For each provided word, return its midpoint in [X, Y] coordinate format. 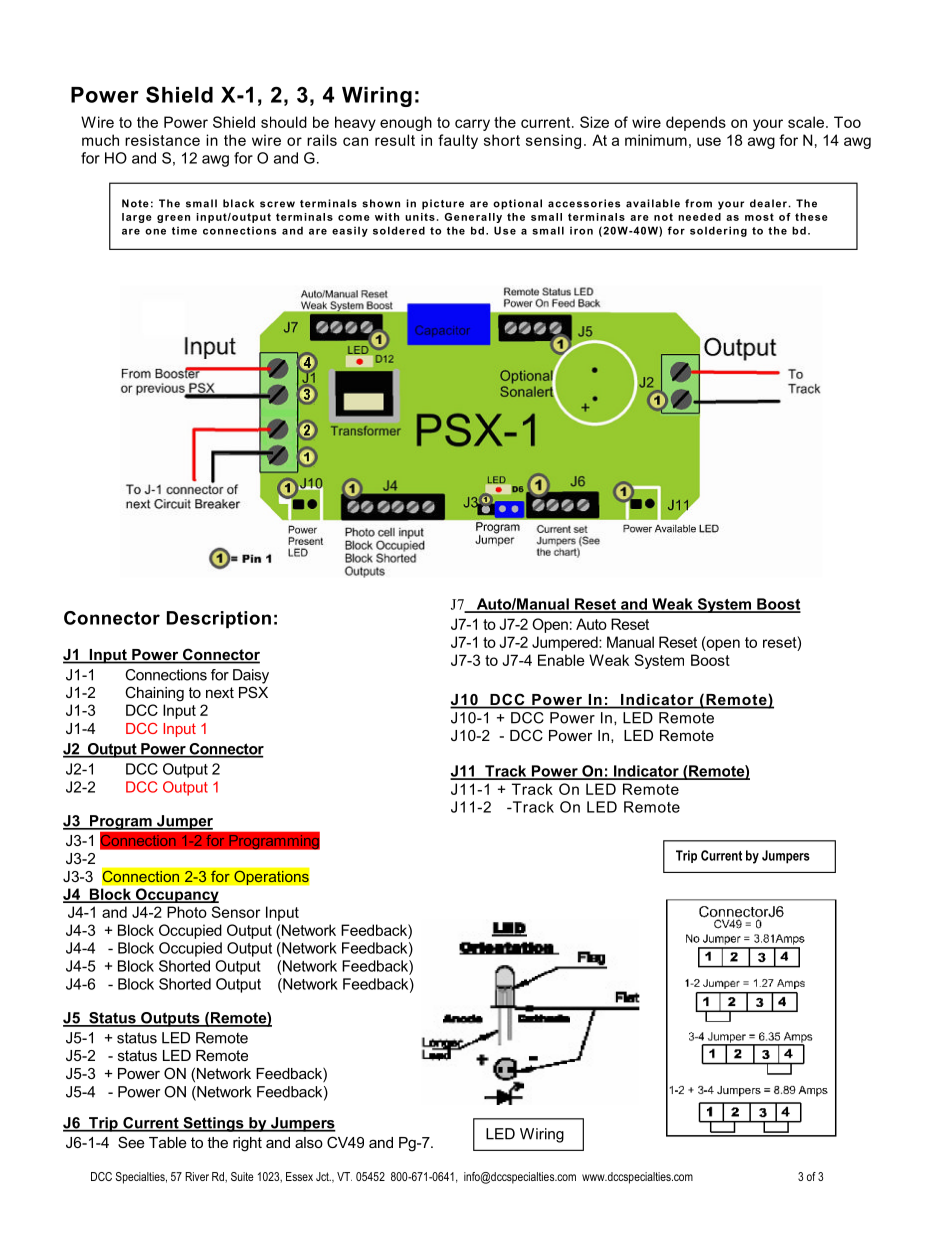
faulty [458, 141]
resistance [162, 140]
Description [219, 619]
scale [807, 122]
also [309, 1142]
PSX [253, 692]
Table [168, 1142]
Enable [561, 660]
